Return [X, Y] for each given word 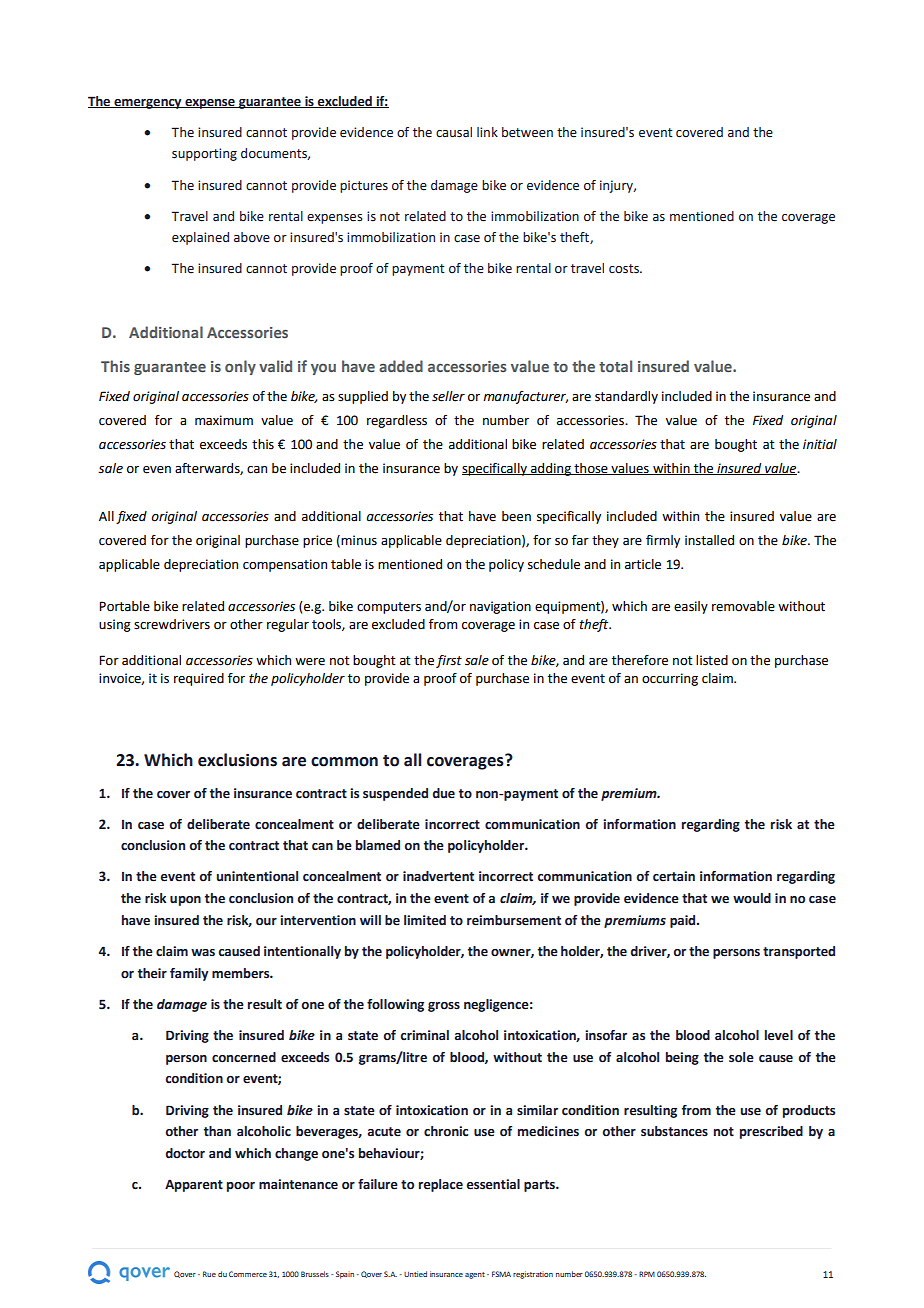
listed [712, 660]
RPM [647, 1274]
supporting [204, 154]
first [449, 661]
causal [454, 132]
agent [475, 1275]
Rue [209, 1274]
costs [625, 269]
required [199, 679]
